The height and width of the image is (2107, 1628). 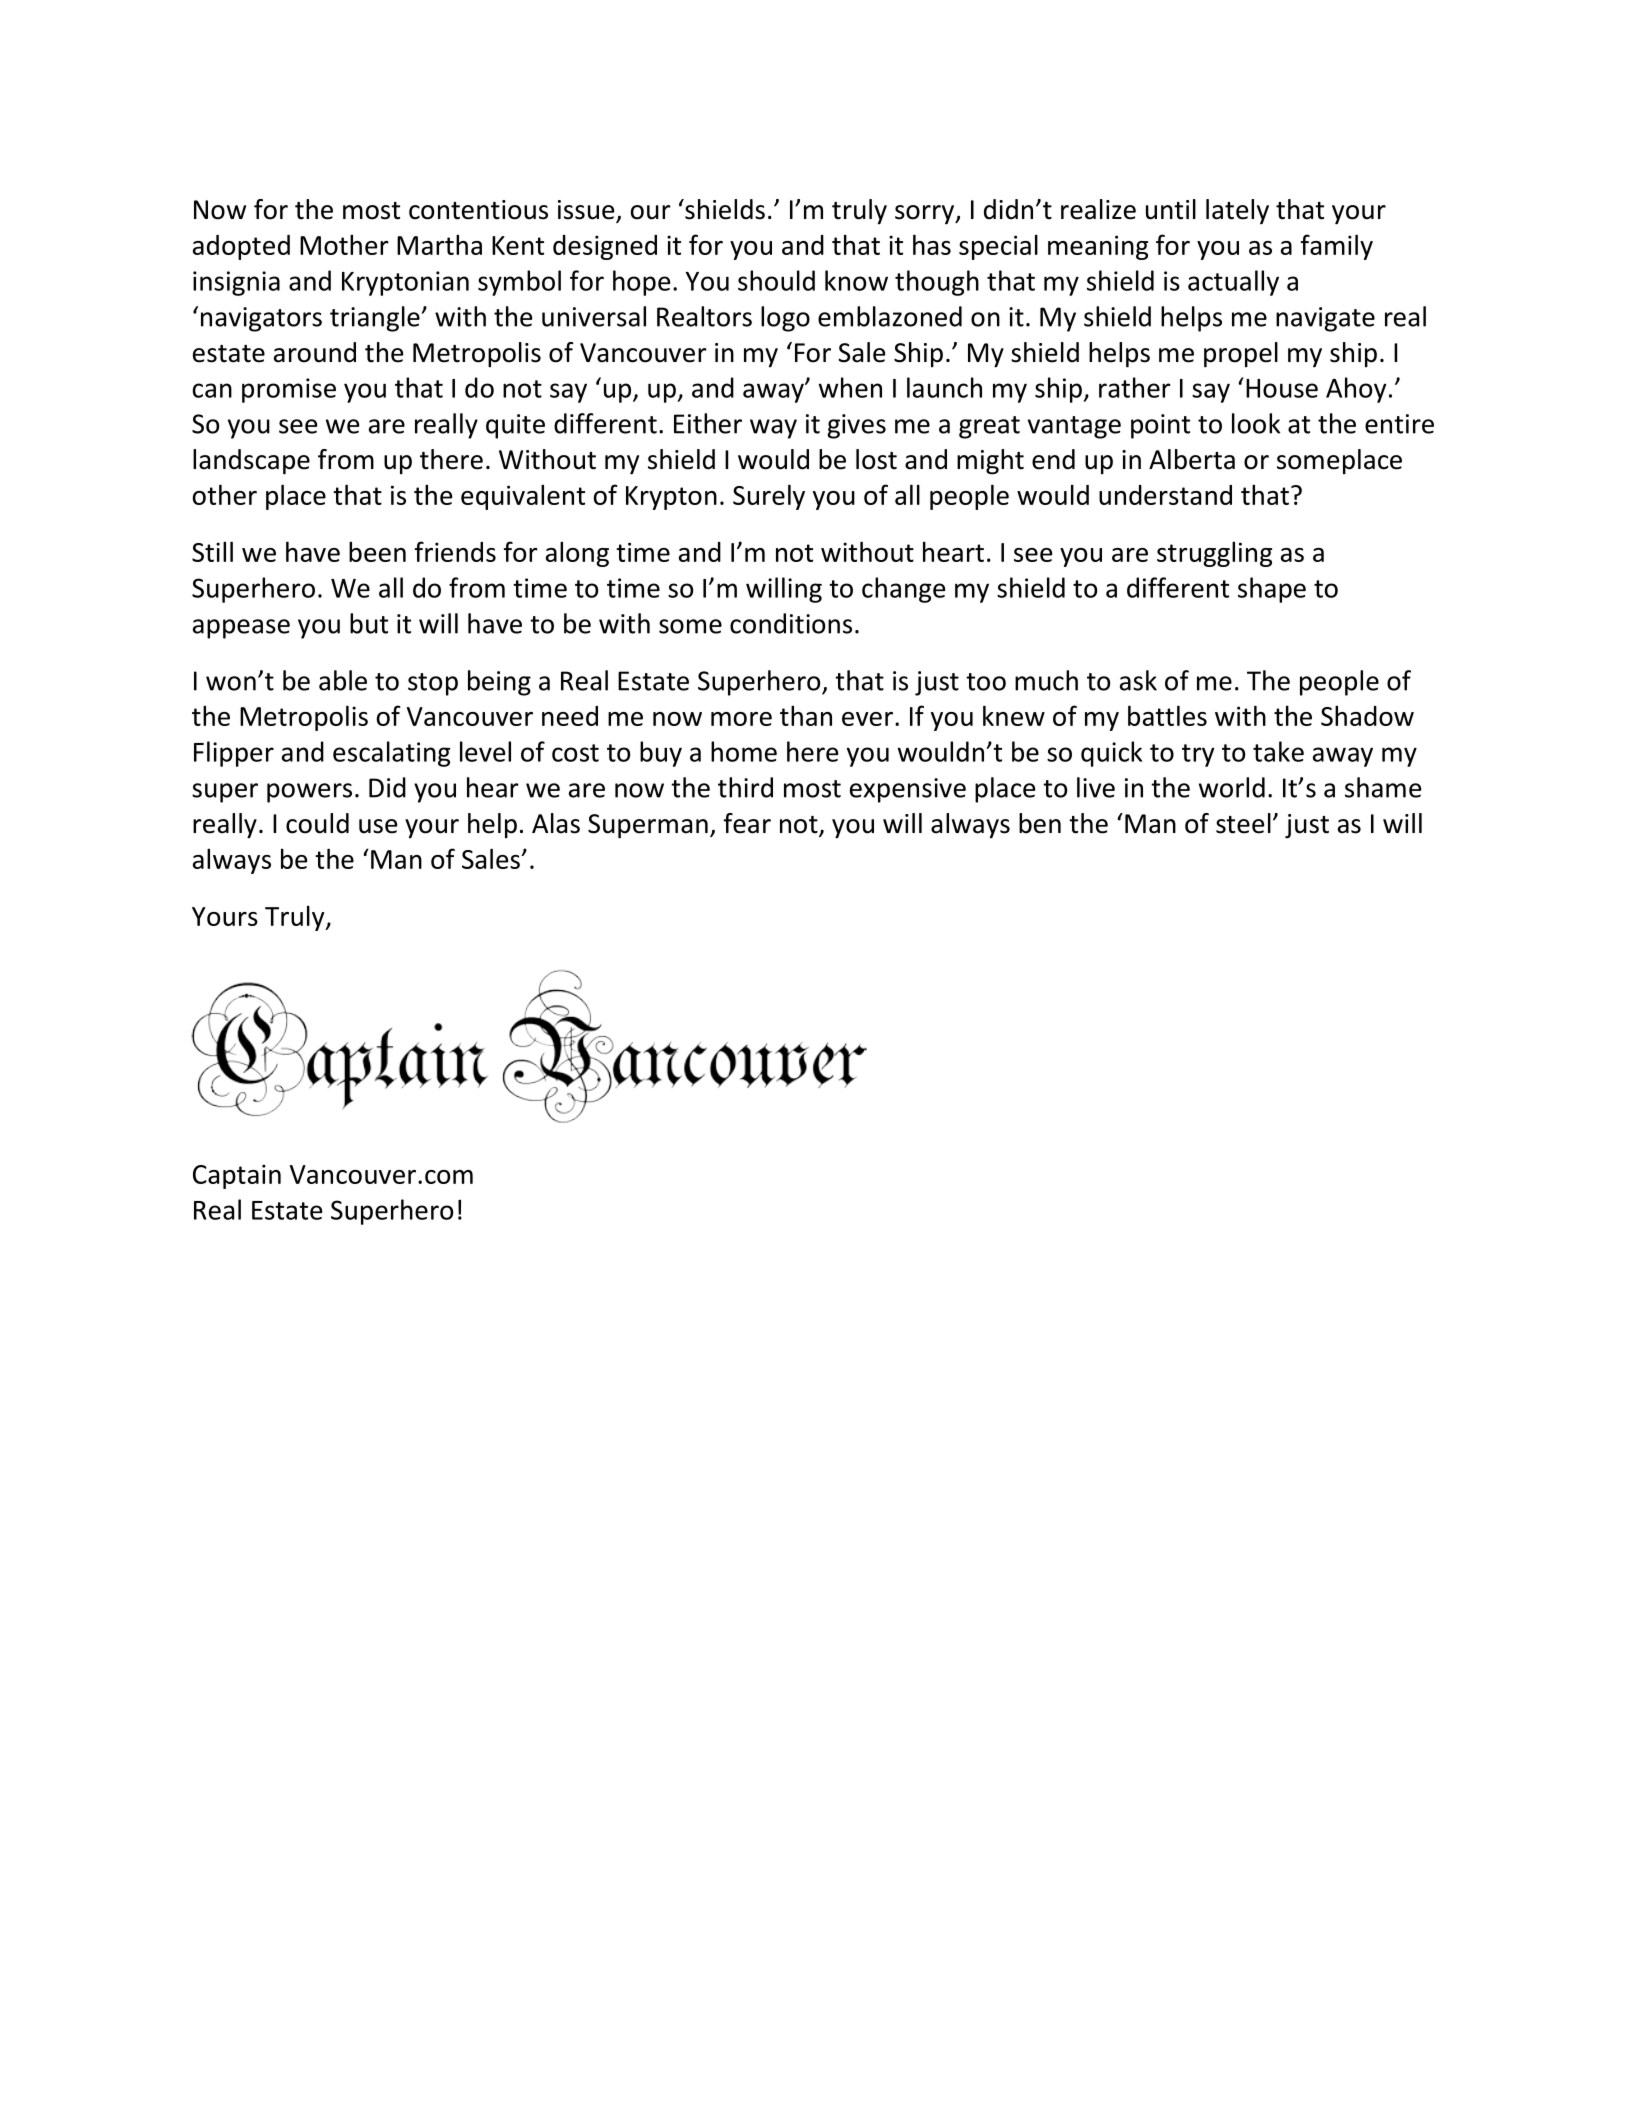 I want to click on lately, so click(x=1237, y=212).
